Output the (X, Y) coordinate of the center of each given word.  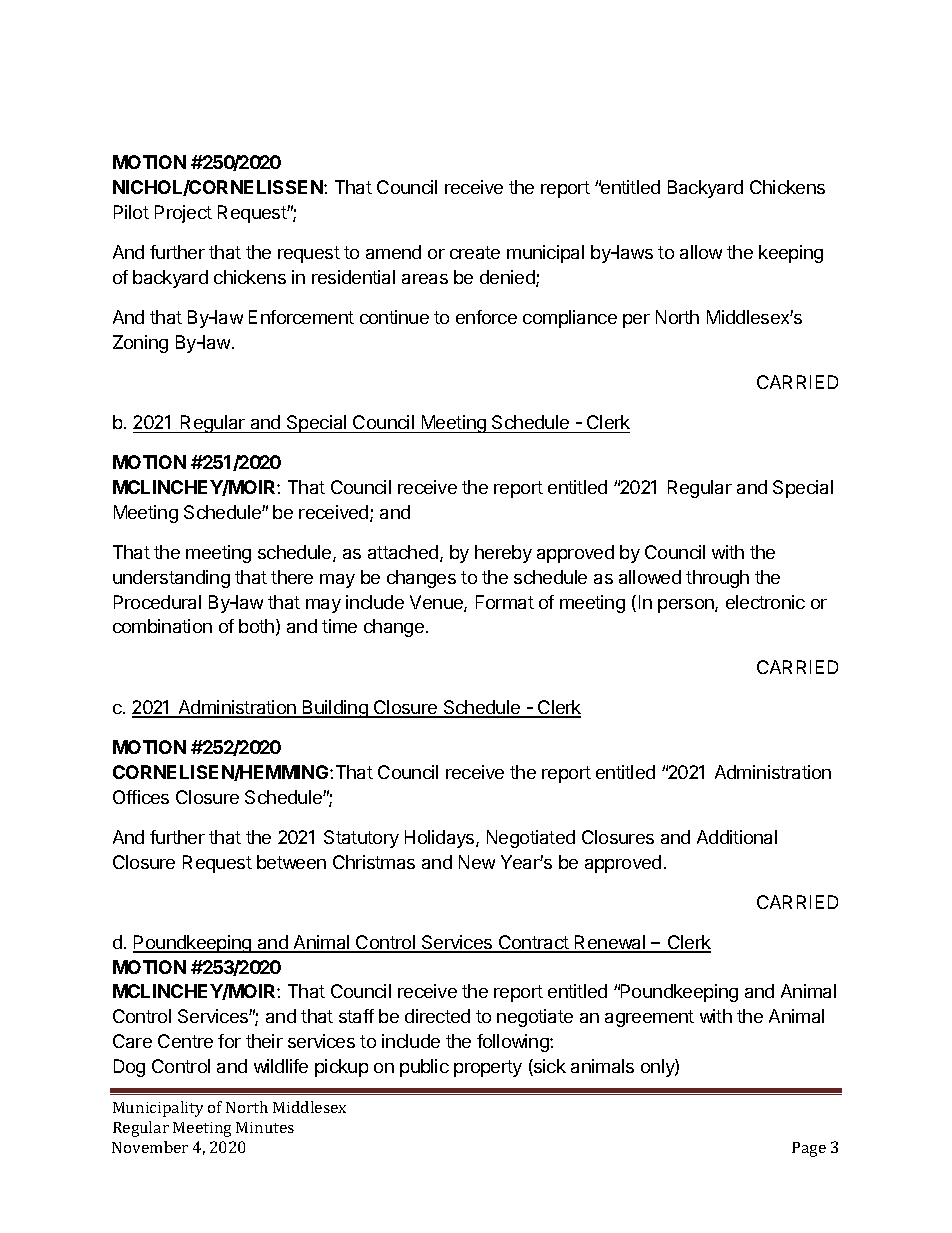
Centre (185, 1041)
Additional (737, 837)
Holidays (441, 839)
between (291, 862)
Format (505, 602)
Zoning (140, 344)
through (717, 579)
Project (183, 214)
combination (162, 626)
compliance (570, 319)
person (687, 606)
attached (404, 553)
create (475, 252)
